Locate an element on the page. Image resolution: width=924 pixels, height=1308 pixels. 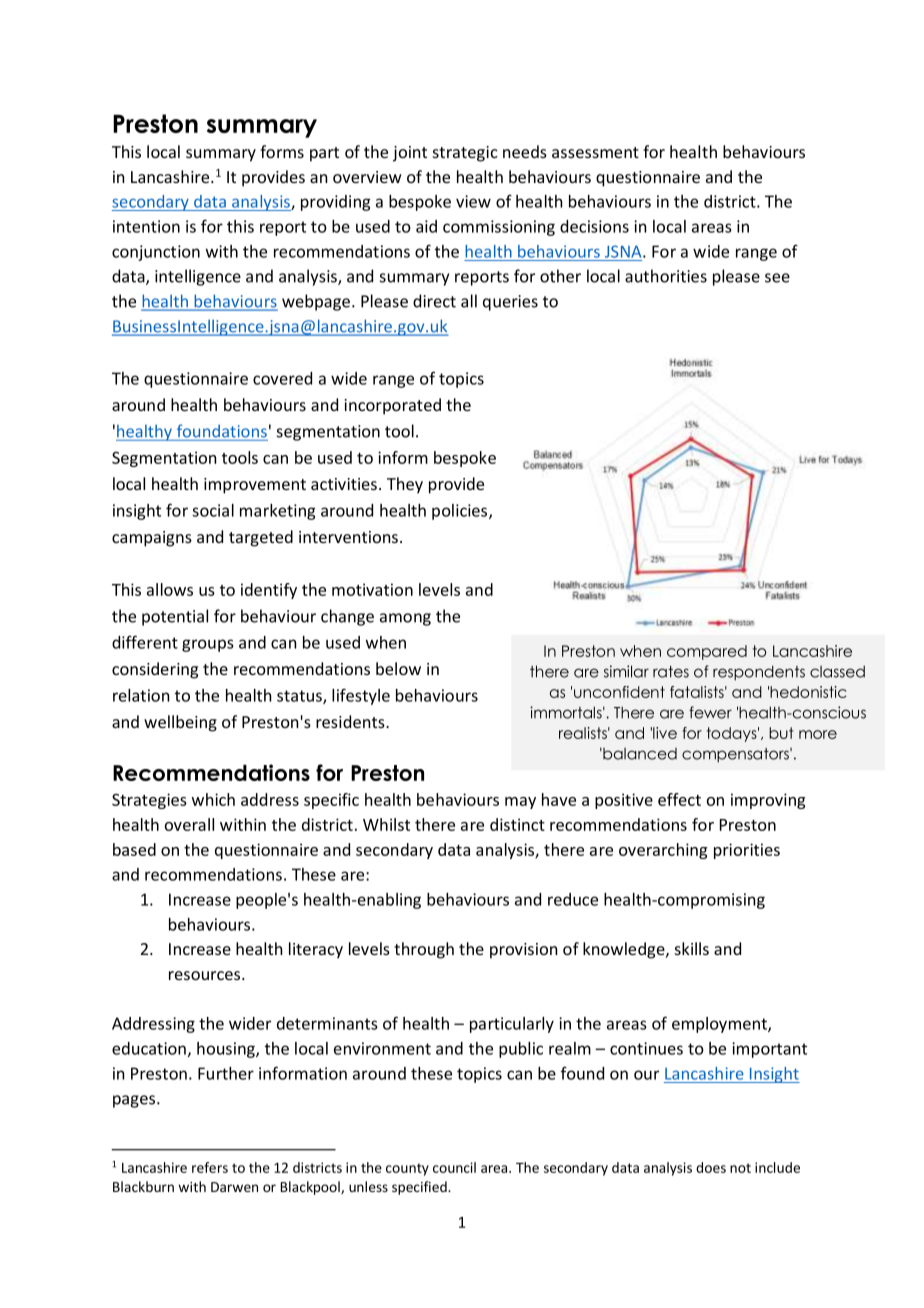
strategic is located at coordinates (465, 154).
